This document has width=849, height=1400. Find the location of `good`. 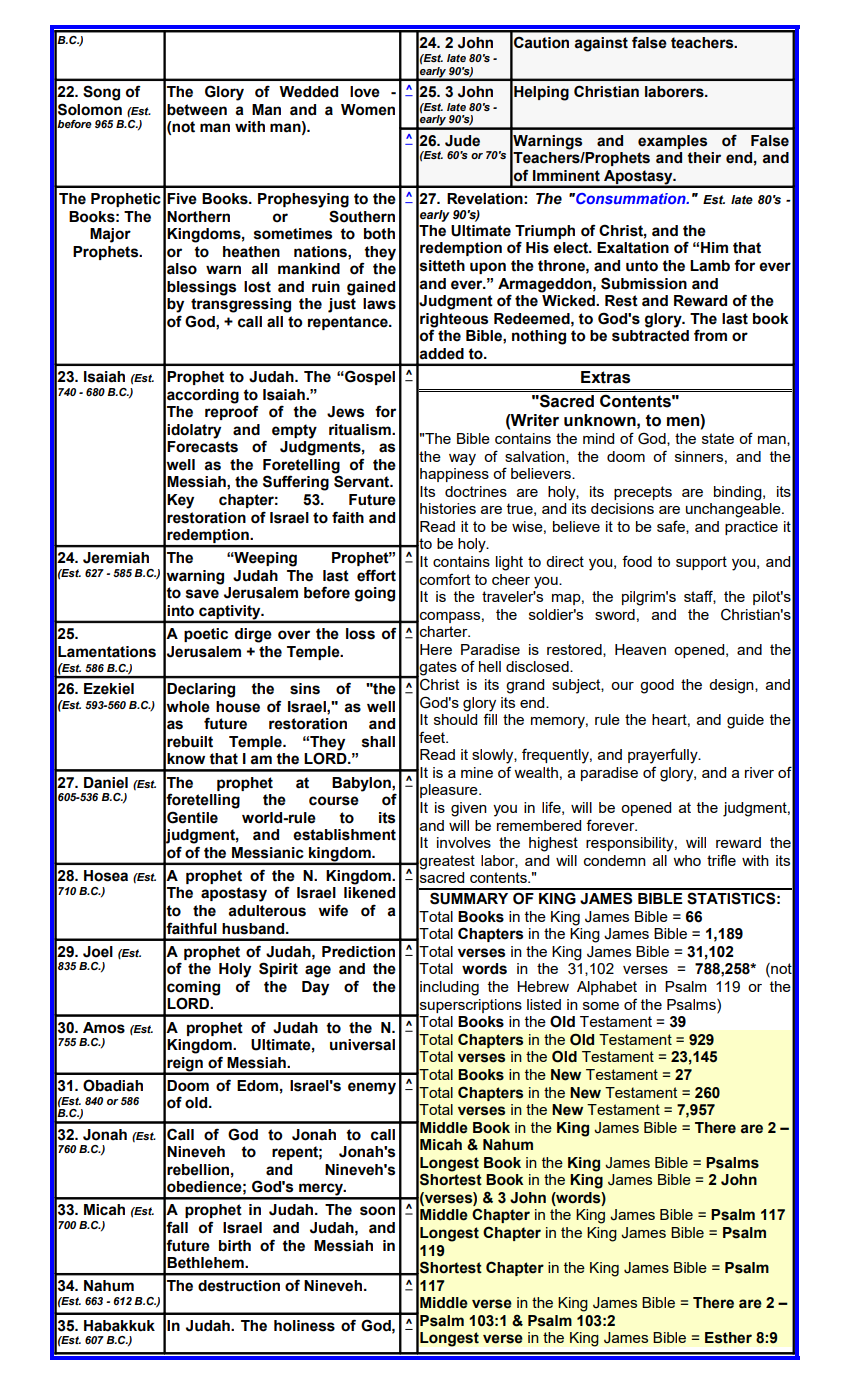

good is located at coordinates (657, 686).
